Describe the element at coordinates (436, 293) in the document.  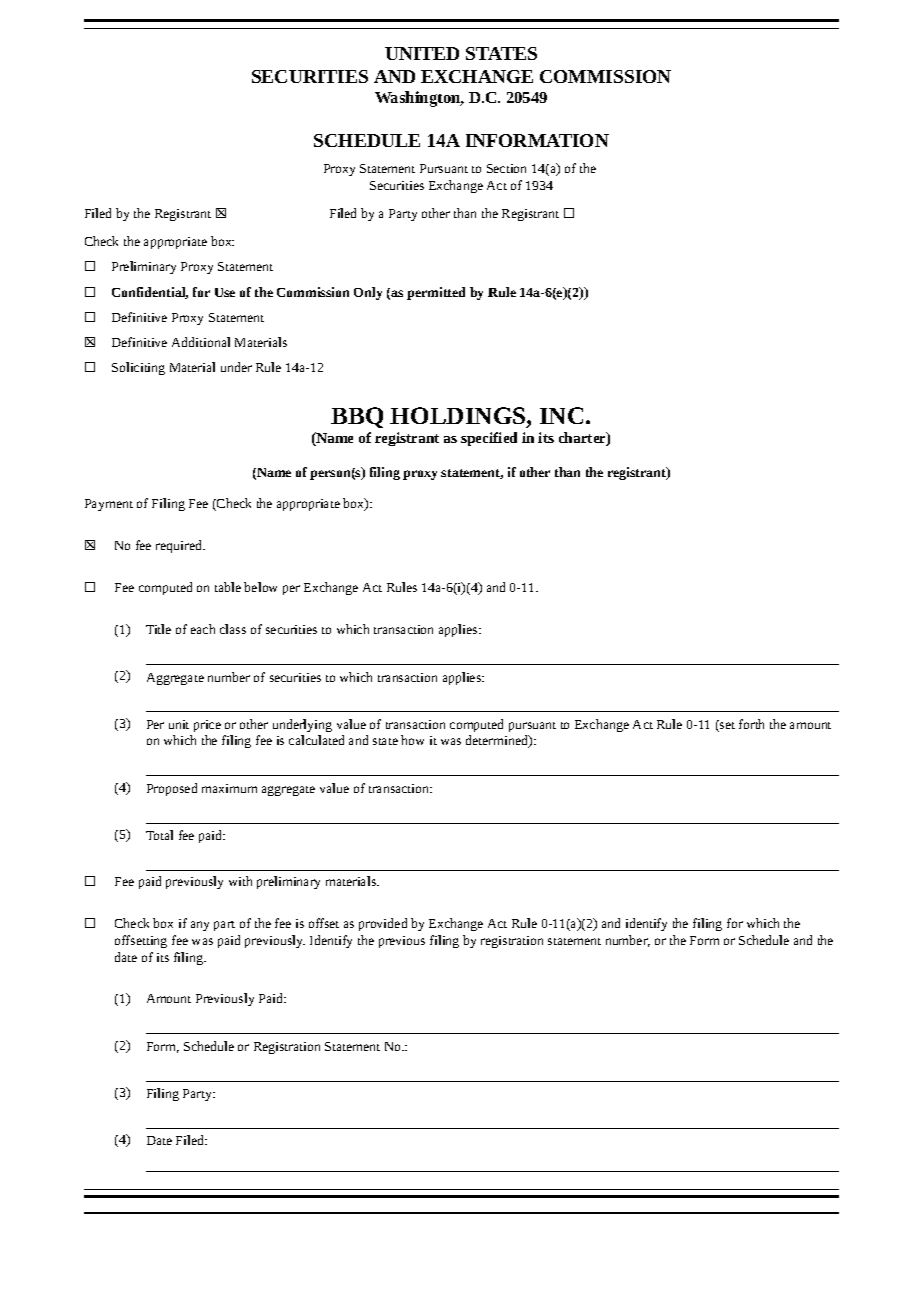
I see `permitted` at that location.
